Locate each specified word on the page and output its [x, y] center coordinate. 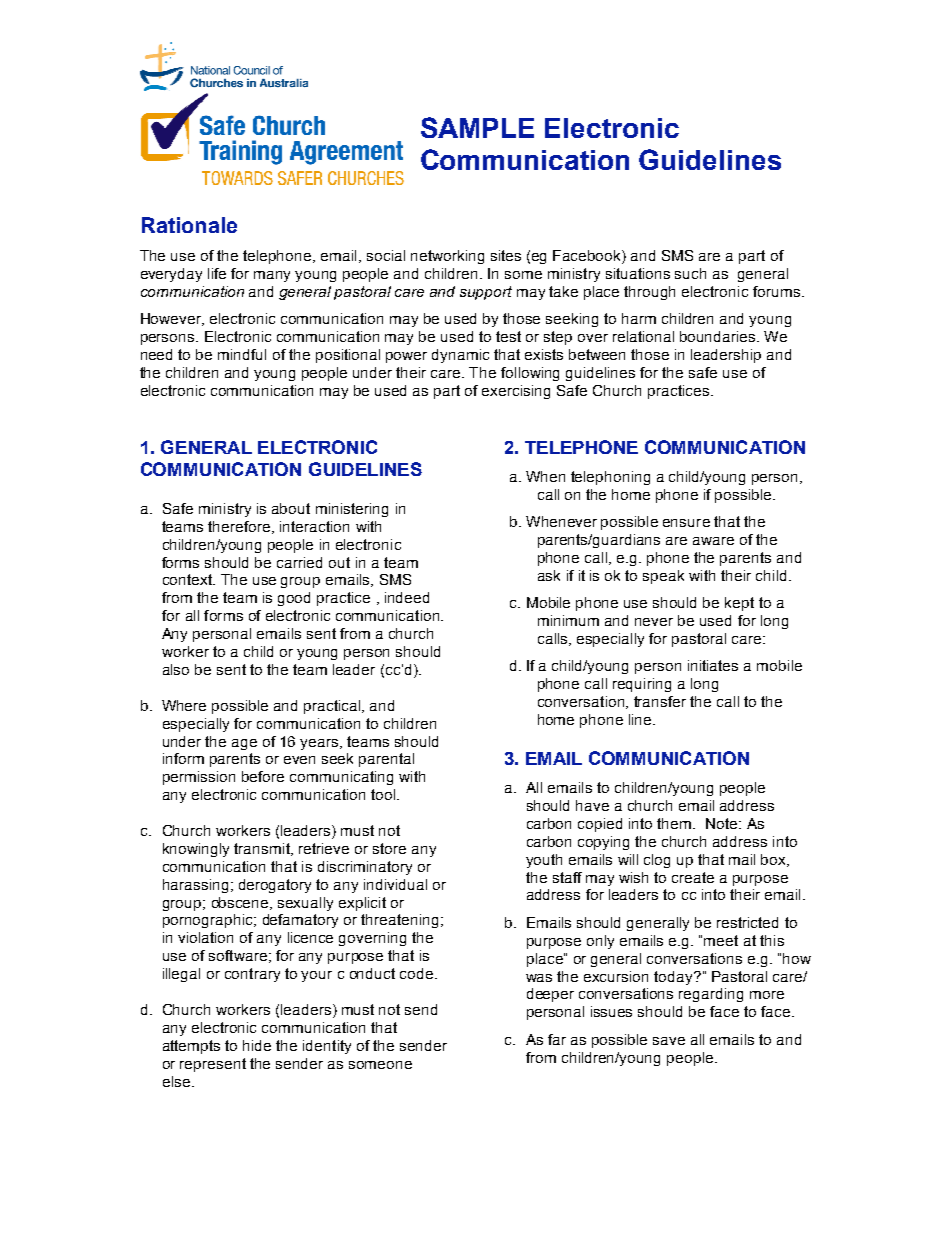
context [189, 579]
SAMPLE [477, 127]
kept [739, 604]
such [690, 273]
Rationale [189, 225]
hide [257, 1045]
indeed [407, 597]
